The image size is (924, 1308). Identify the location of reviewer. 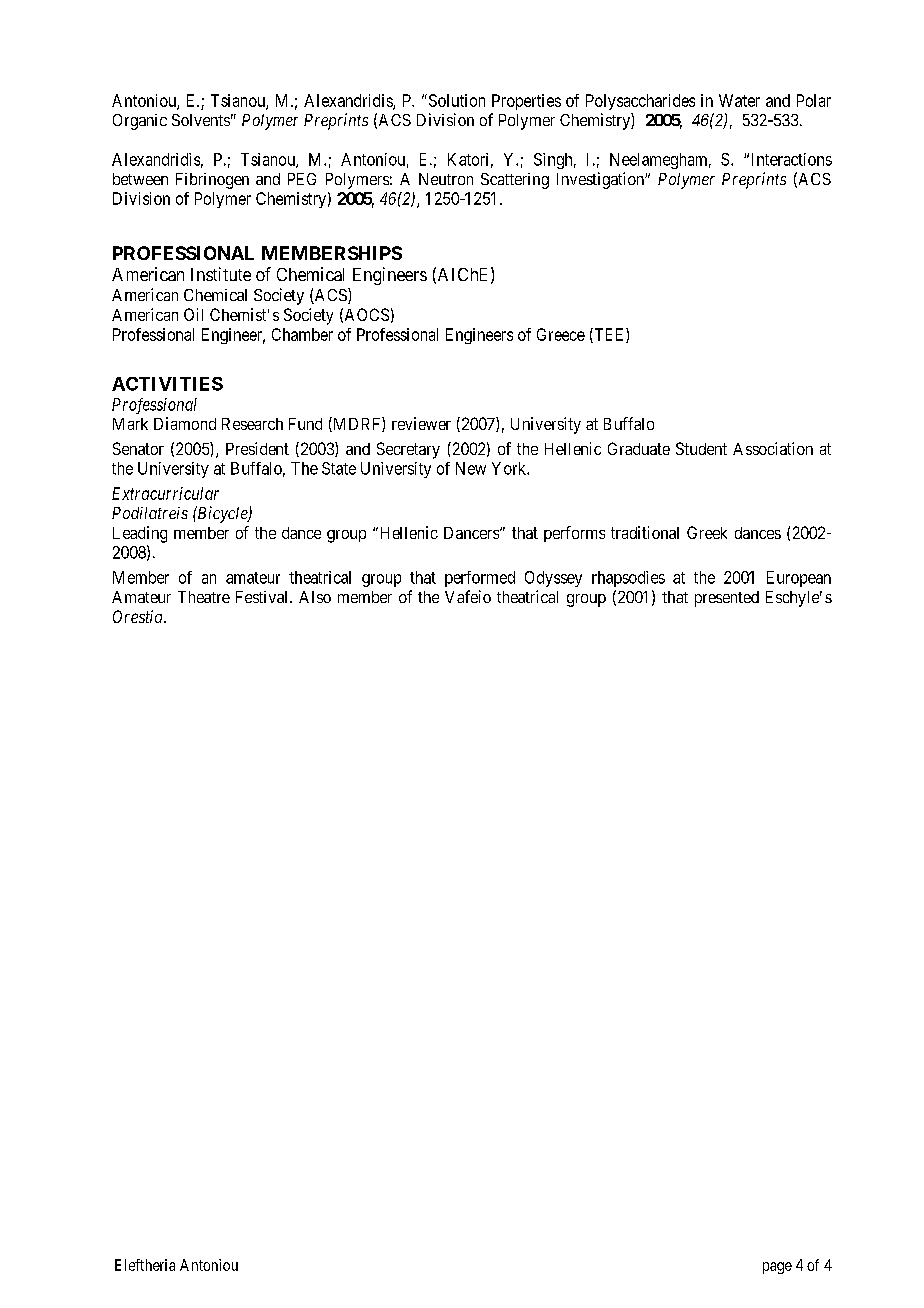
(421, 423).
